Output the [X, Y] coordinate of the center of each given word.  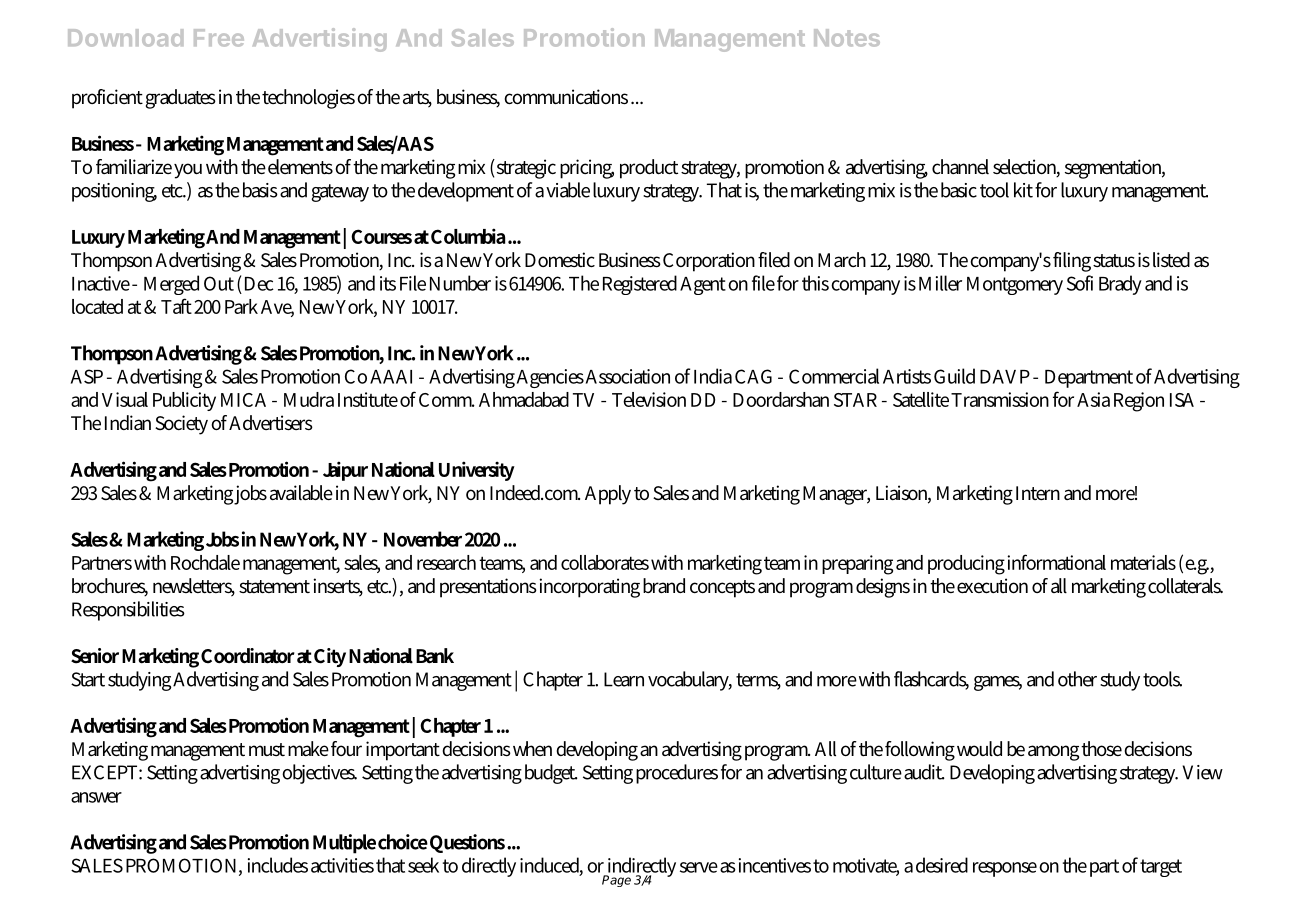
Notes [847, 38]
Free [219, 38]
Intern [1038, 493]
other [1077, 679]
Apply [608, 495]
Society [181, 425]
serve [699, 867]
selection [1026, 168]
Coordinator [248, 656]
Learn [624, 679]
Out [219, 283]
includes [278, 865]
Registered [640, 285]
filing [1072, 262]
